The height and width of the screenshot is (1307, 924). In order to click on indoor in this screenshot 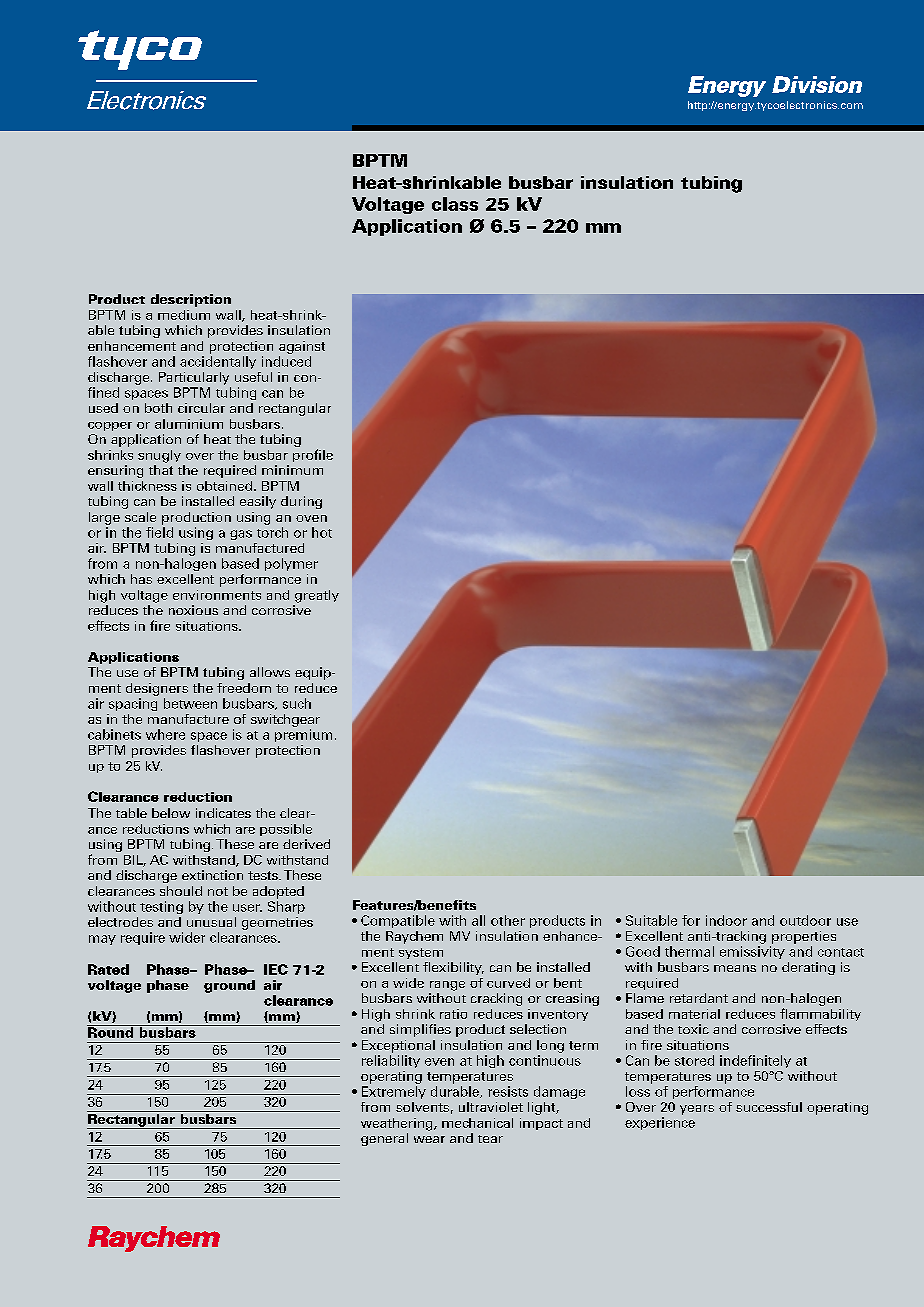, I will do `click(726, 920)`.
